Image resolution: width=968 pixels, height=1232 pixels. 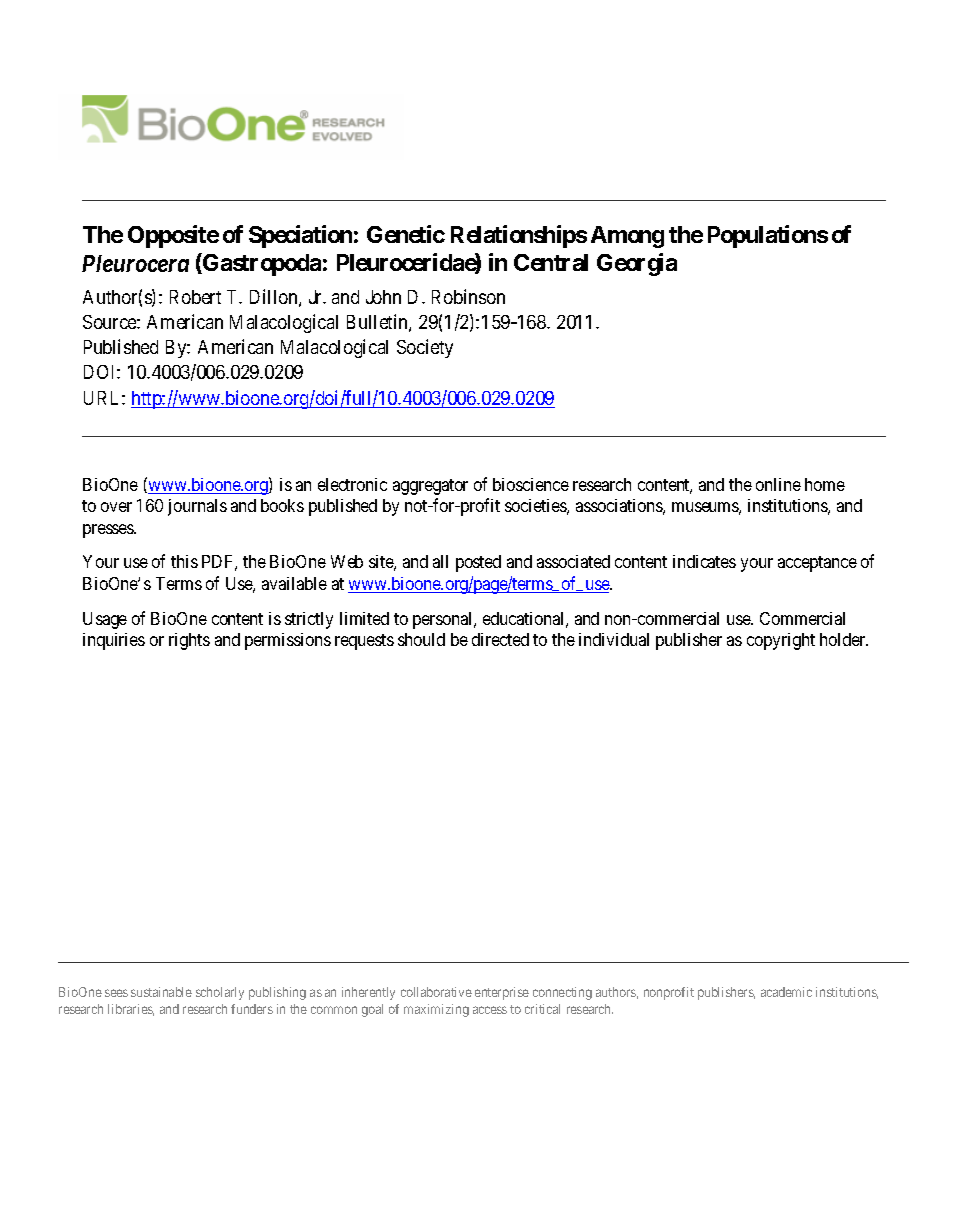 What do you see at coordinates (637, 264) in the screenshot?
I see `Georgia` at bounding box center [637, 264].
